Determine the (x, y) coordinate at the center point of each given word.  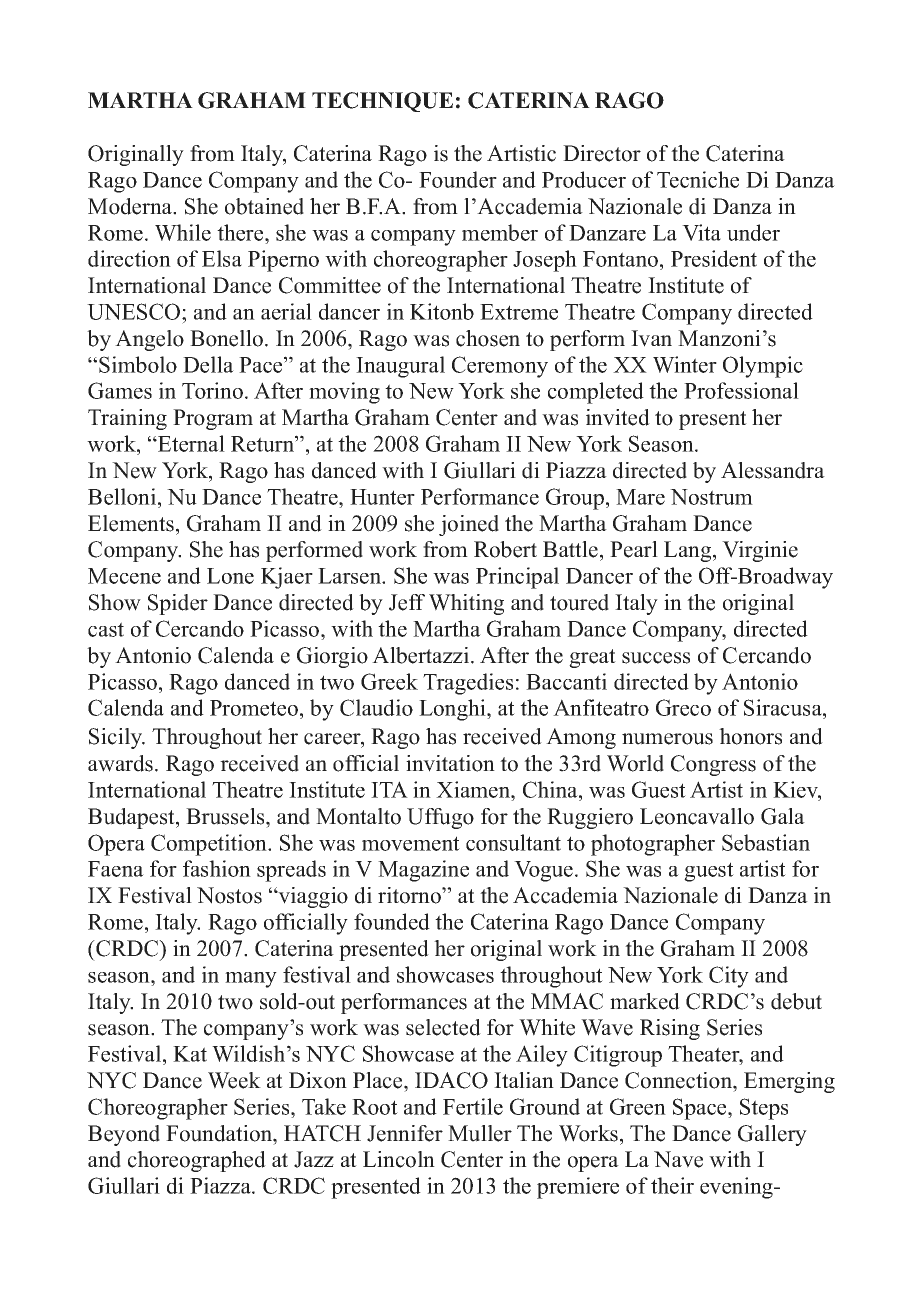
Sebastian (766, 842)
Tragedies (468, 684)
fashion (217, 868)
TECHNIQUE (382, 102)
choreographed (197, 1161)
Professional (741, 390)
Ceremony (500, 367)
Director (602, 153)
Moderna (131, 206)
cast (106, 629)
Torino (212, 390)
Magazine (423, 871)
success (656, 658)
